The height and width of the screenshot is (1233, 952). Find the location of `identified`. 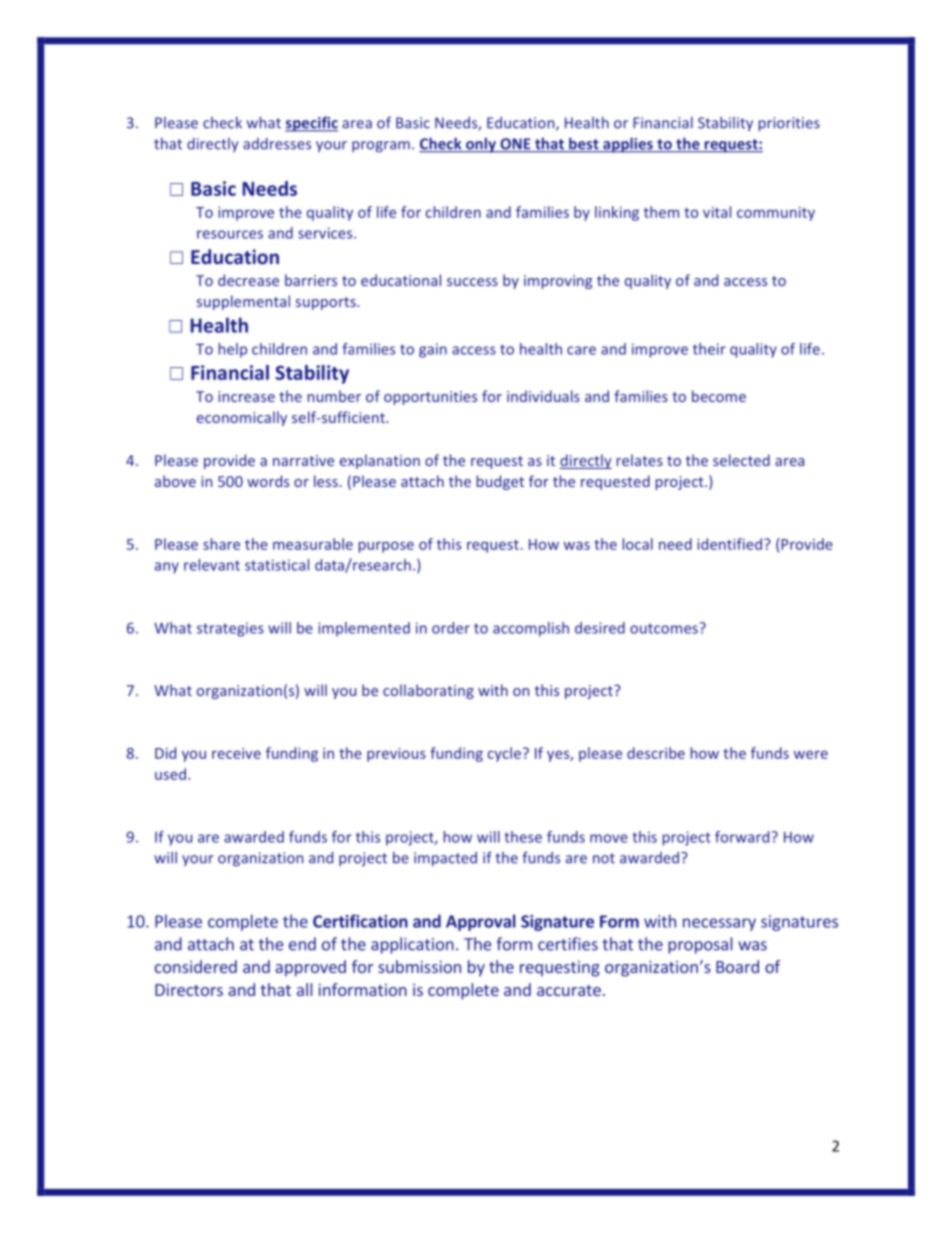

identified is located at coordinates (729, 544).
